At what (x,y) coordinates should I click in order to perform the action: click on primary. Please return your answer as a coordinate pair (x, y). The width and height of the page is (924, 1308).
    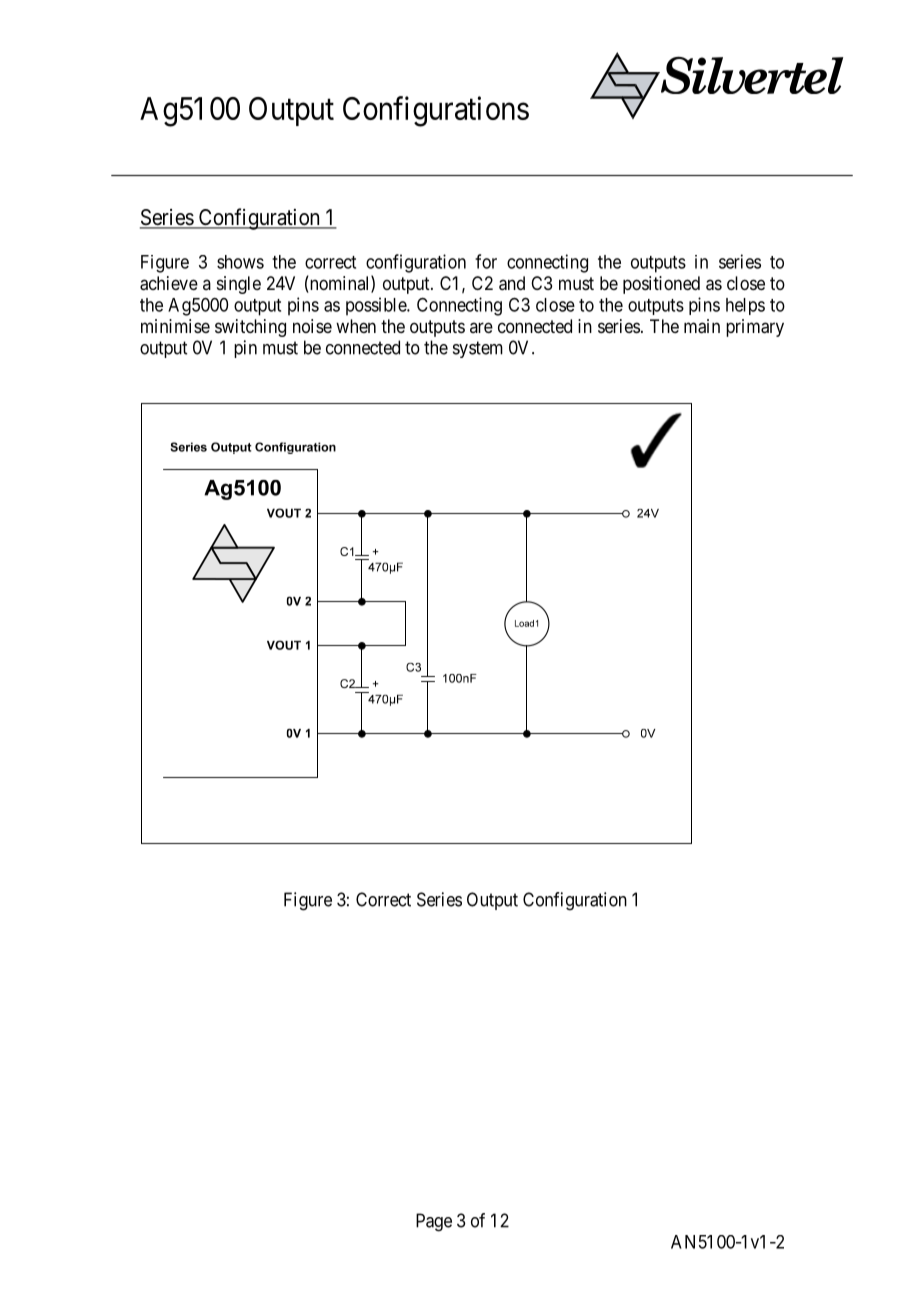
    Looking at the image, I should click on (755, 328).
